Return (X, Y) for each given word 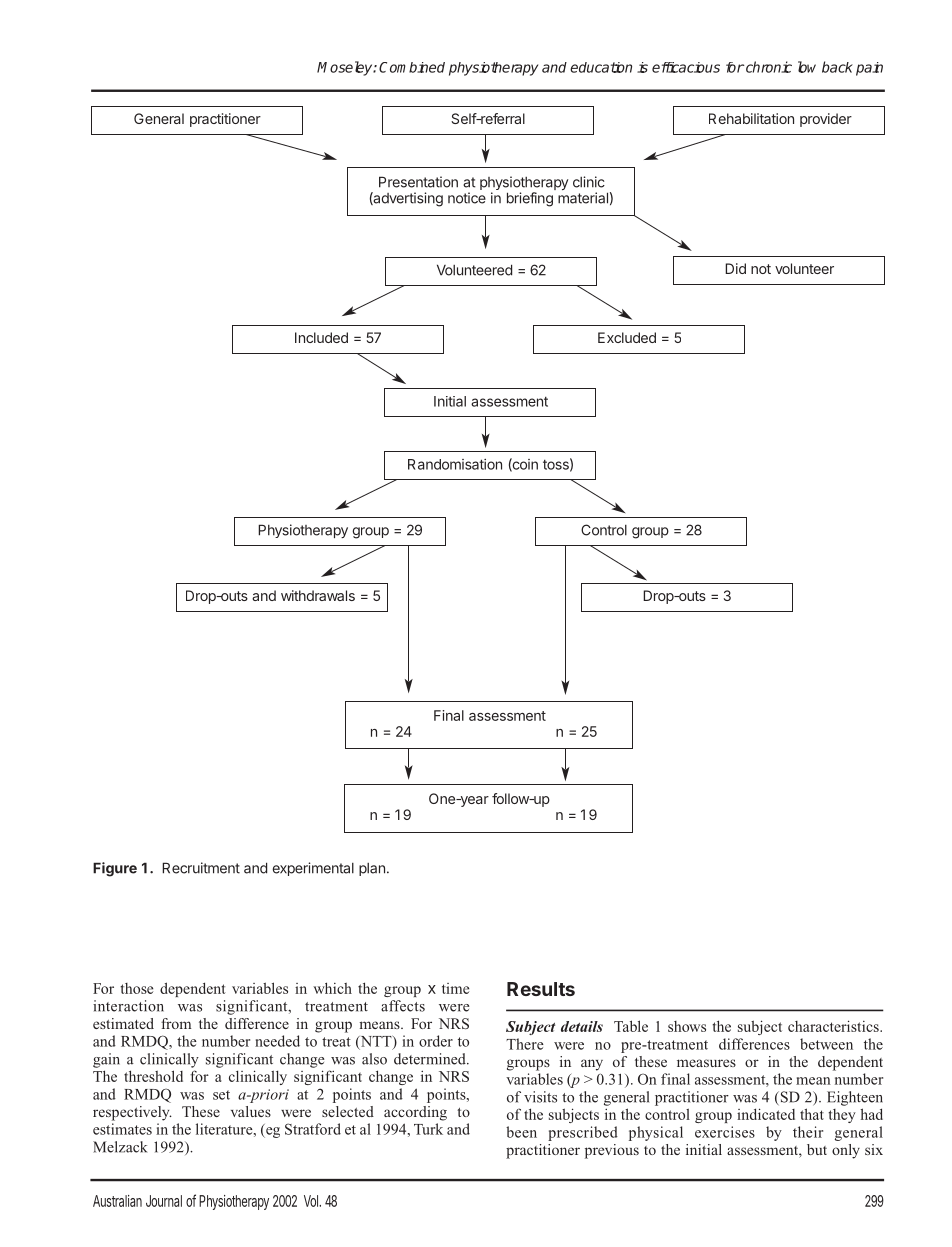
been (521, 1132)
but (817, 1149)
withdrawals (318, 595)
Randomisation (455, 464)
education (601, 67)
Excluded (627, 337)
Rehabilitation (751, 118)
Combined (412, 67)
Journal (164, 1201)
